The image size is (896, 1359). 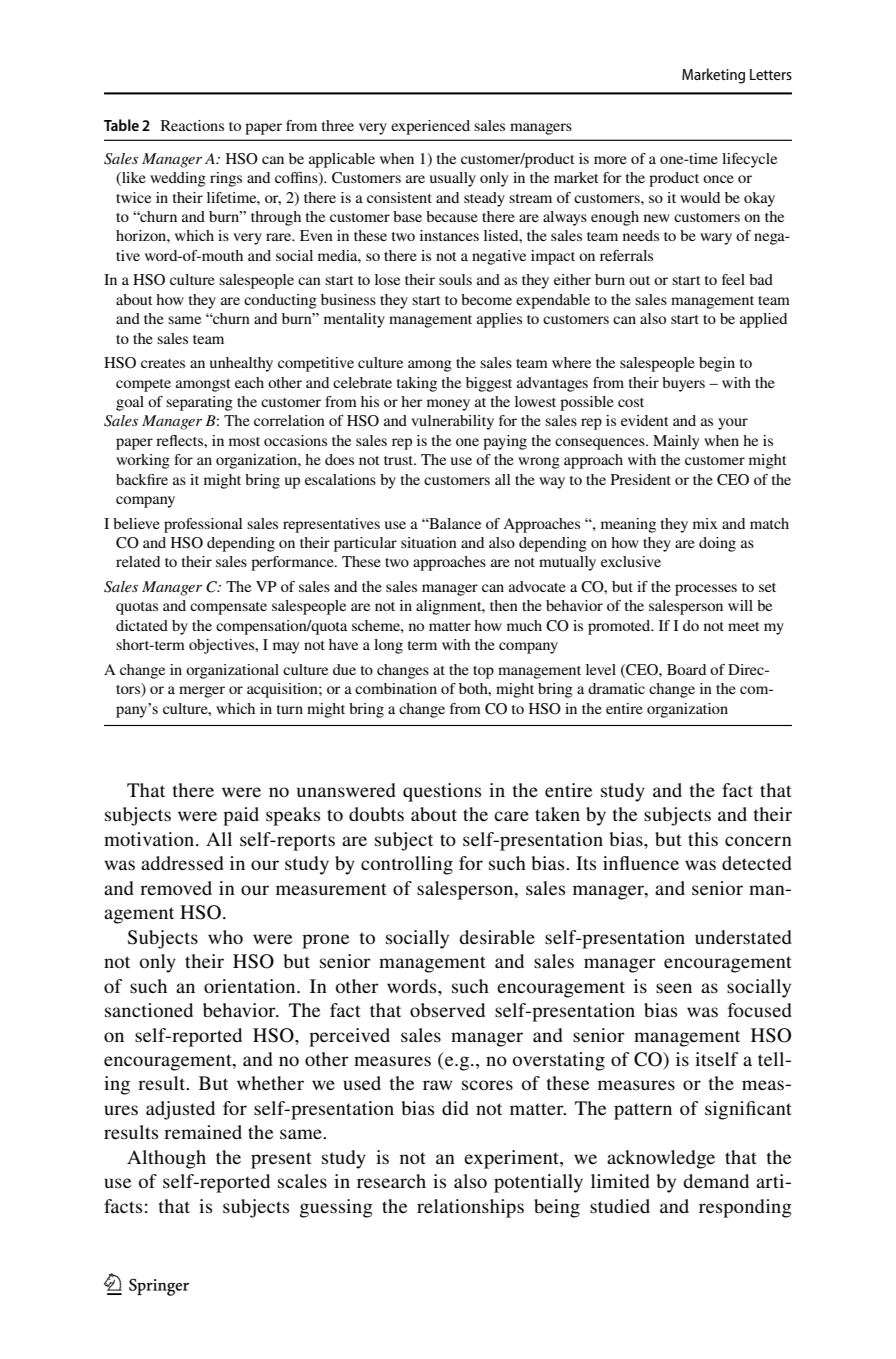 I want to click on lifecycle, so click(x=749, y=160).
